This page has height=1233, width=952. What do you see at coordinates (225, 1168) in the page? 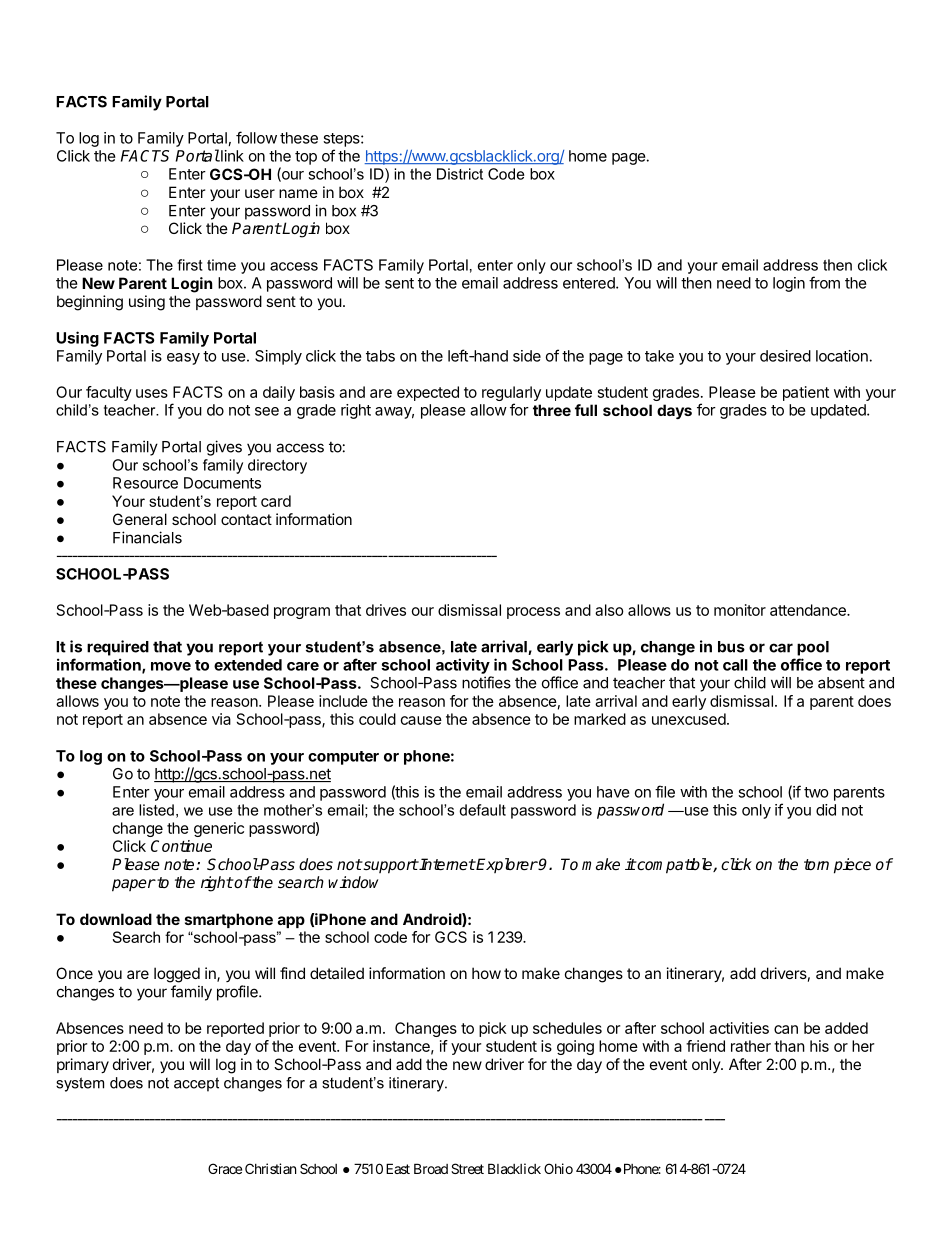
I see `Grace` at bounding box center [225, 1168].
